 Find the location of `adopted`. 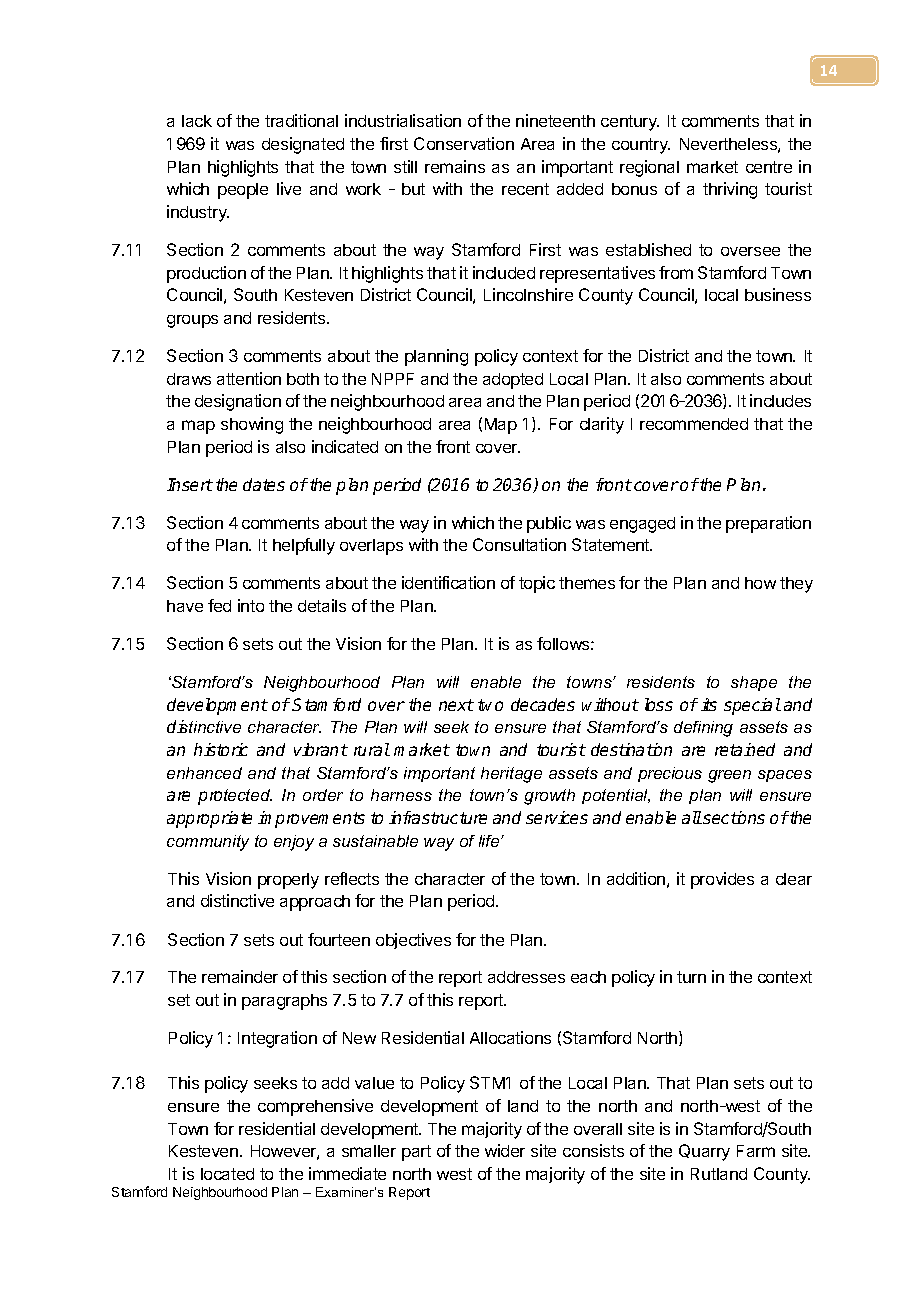

adopted is located at coordinates (513, 381).
